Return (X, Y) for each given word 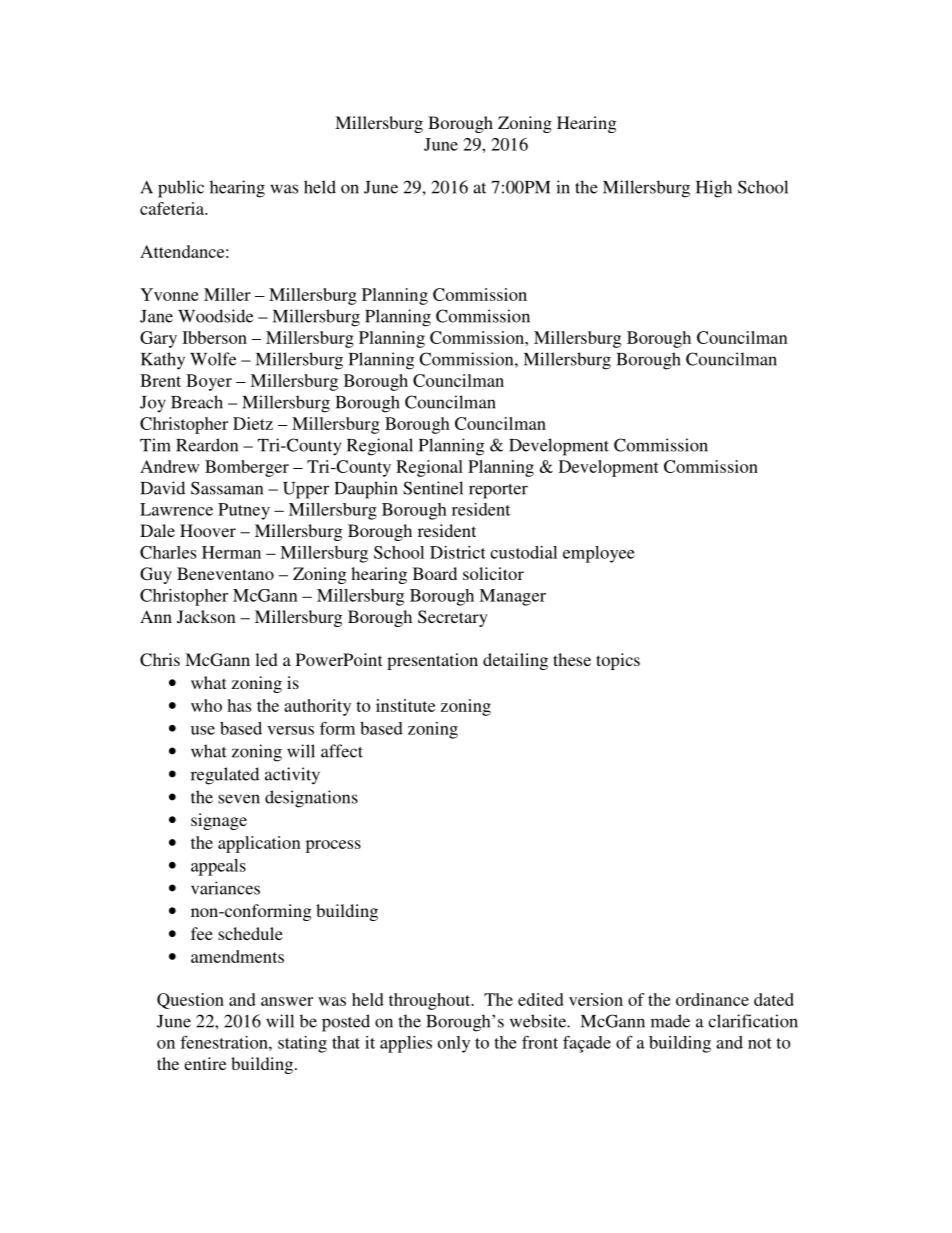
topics (618, 661)
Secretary (453, 618)
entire (205, 1063)
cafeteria (173, 208)
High (714, 189)
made (670, 1021)
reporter (498, 491)
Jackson (206, 616)
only (454, 1044)
